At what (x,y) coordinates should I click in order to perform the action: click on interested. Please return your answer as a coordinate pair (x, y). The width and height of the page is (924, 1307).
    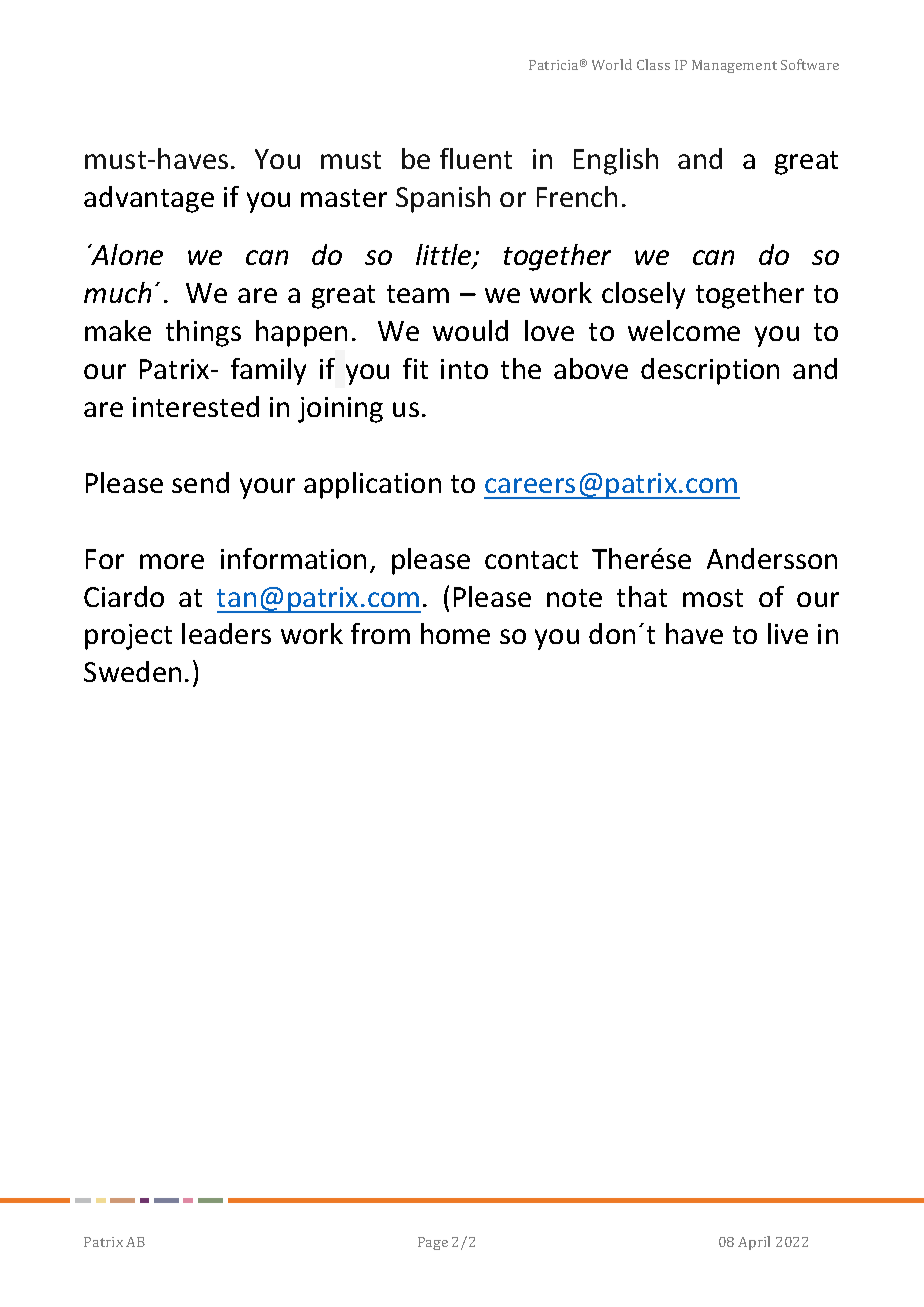
    Looking at the image, I should click on (196, 406).
